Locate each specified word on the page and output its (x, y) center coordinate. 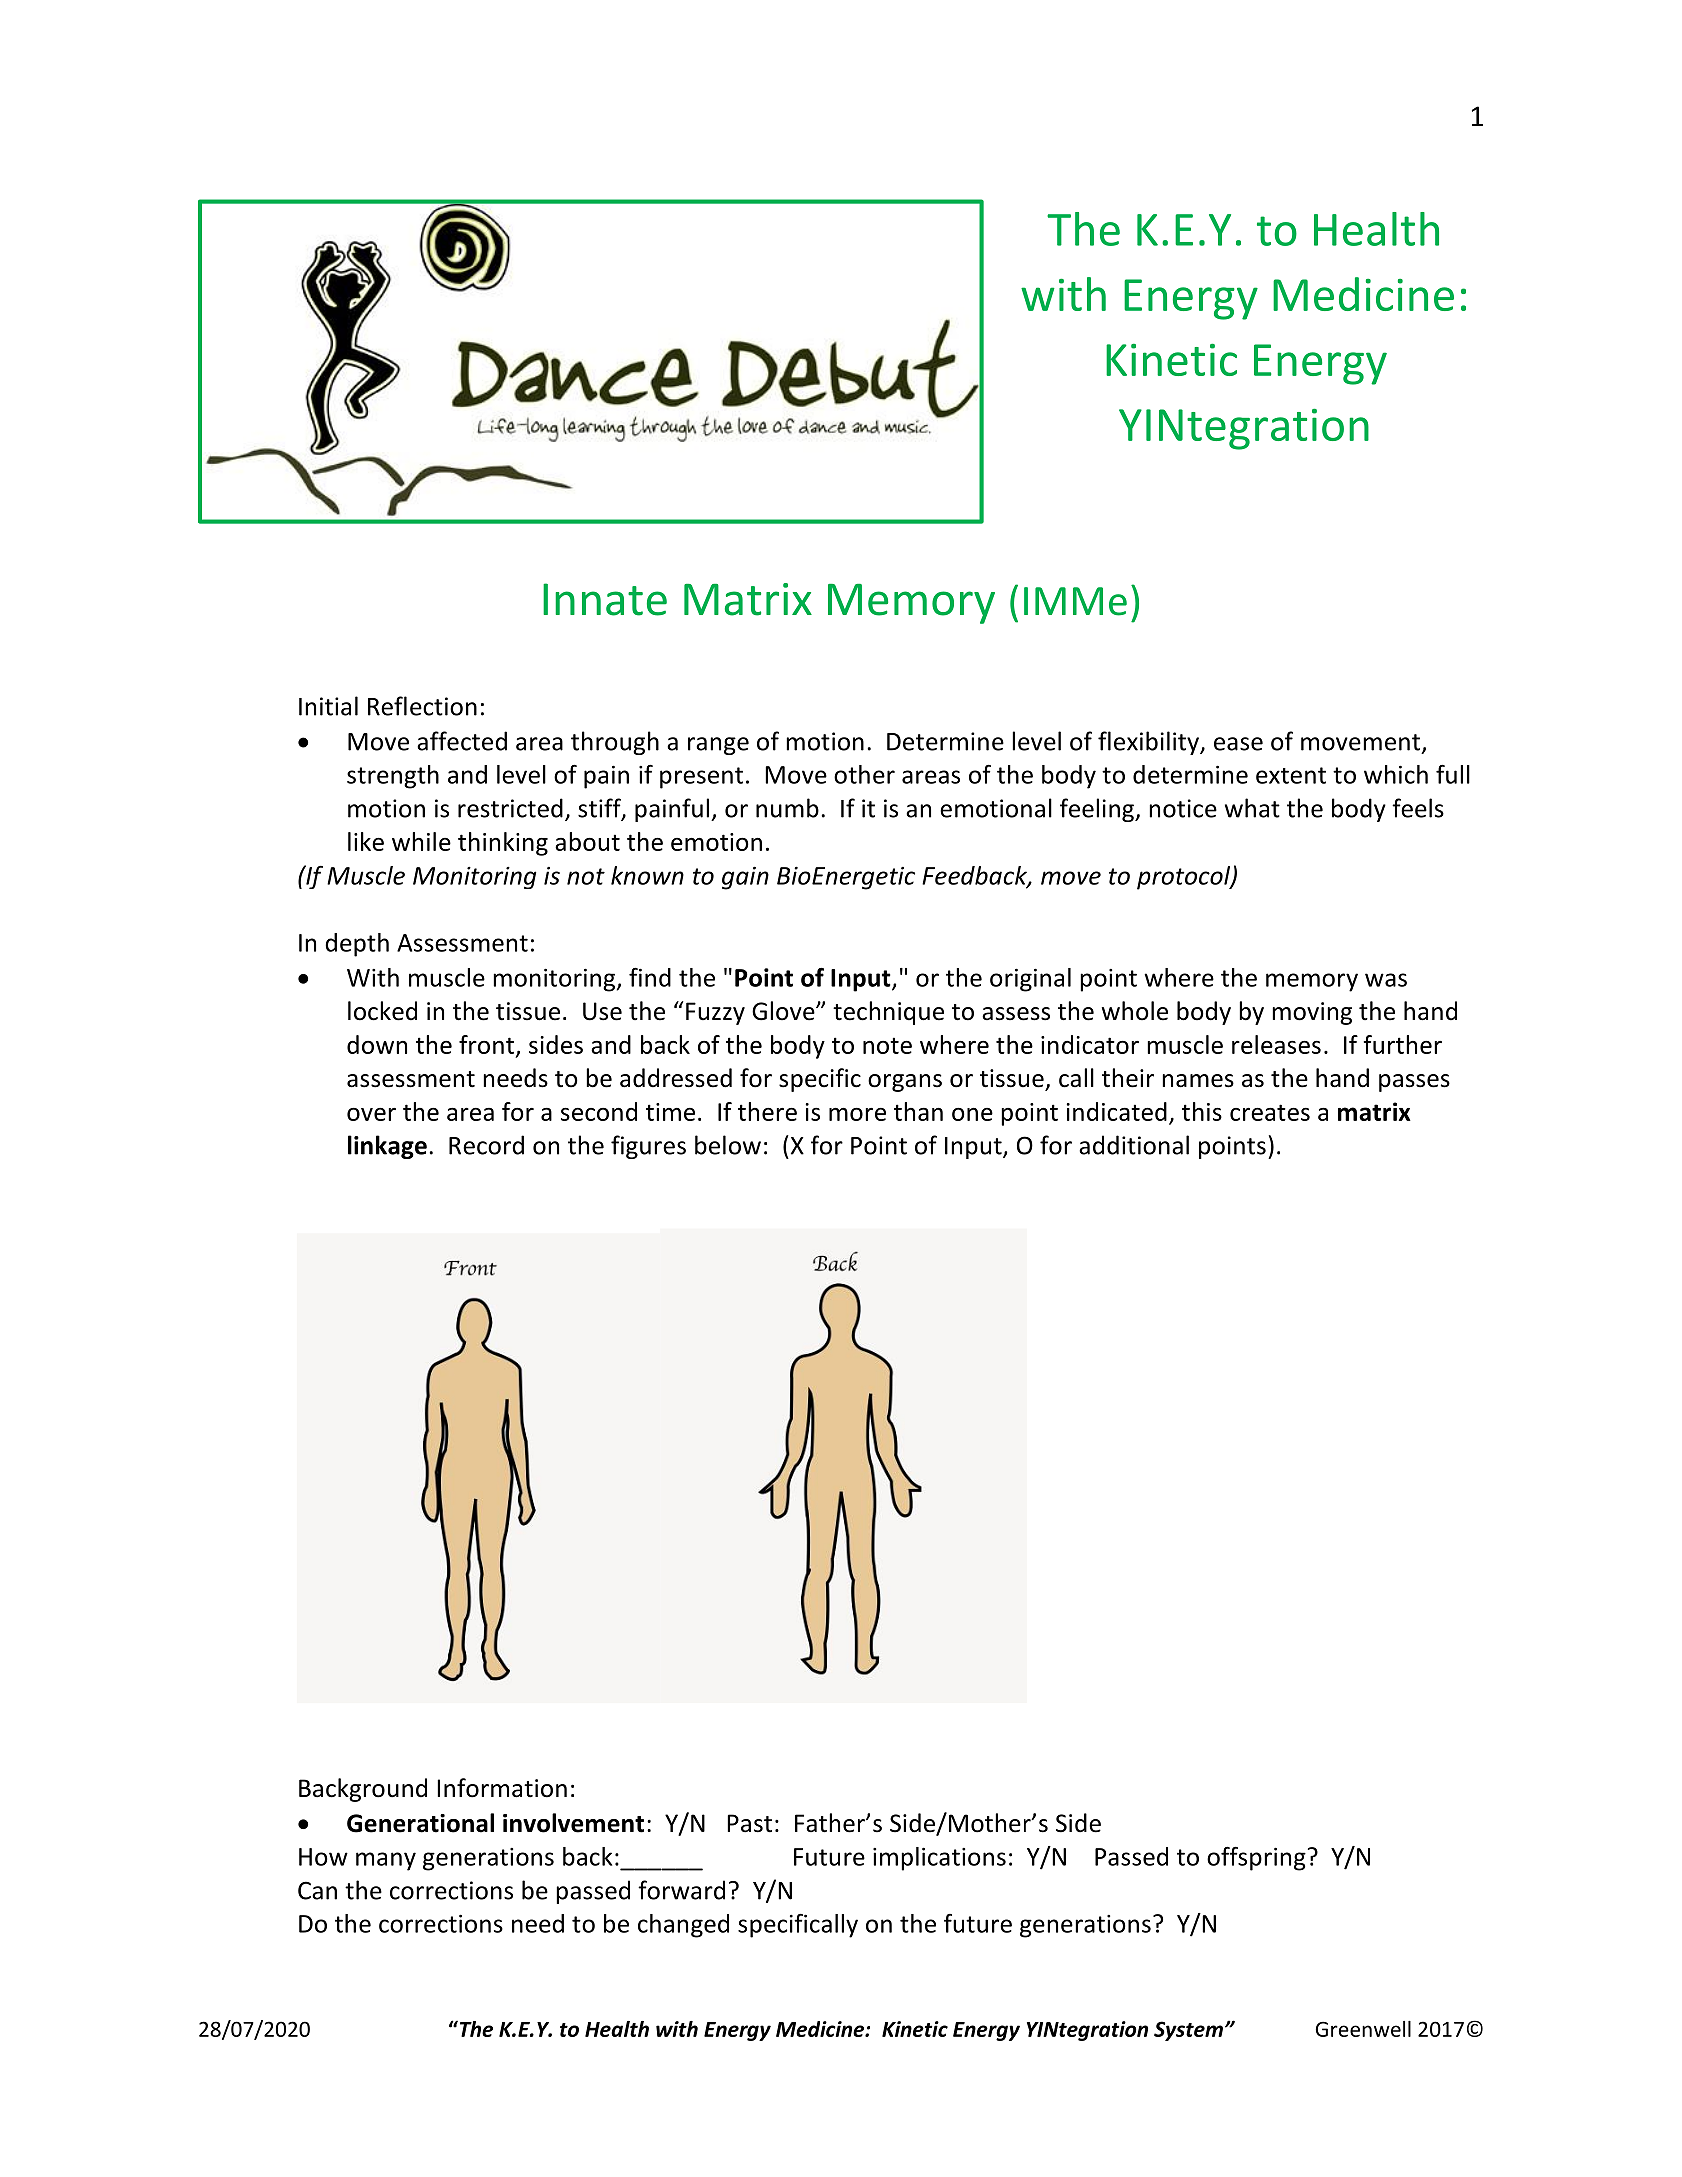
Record (486, 1145)
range (718, 746)
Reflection (422, 706)
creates (1270, 1112)
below (728, 1145)
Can (317, 1890)
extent (1291, 775)
